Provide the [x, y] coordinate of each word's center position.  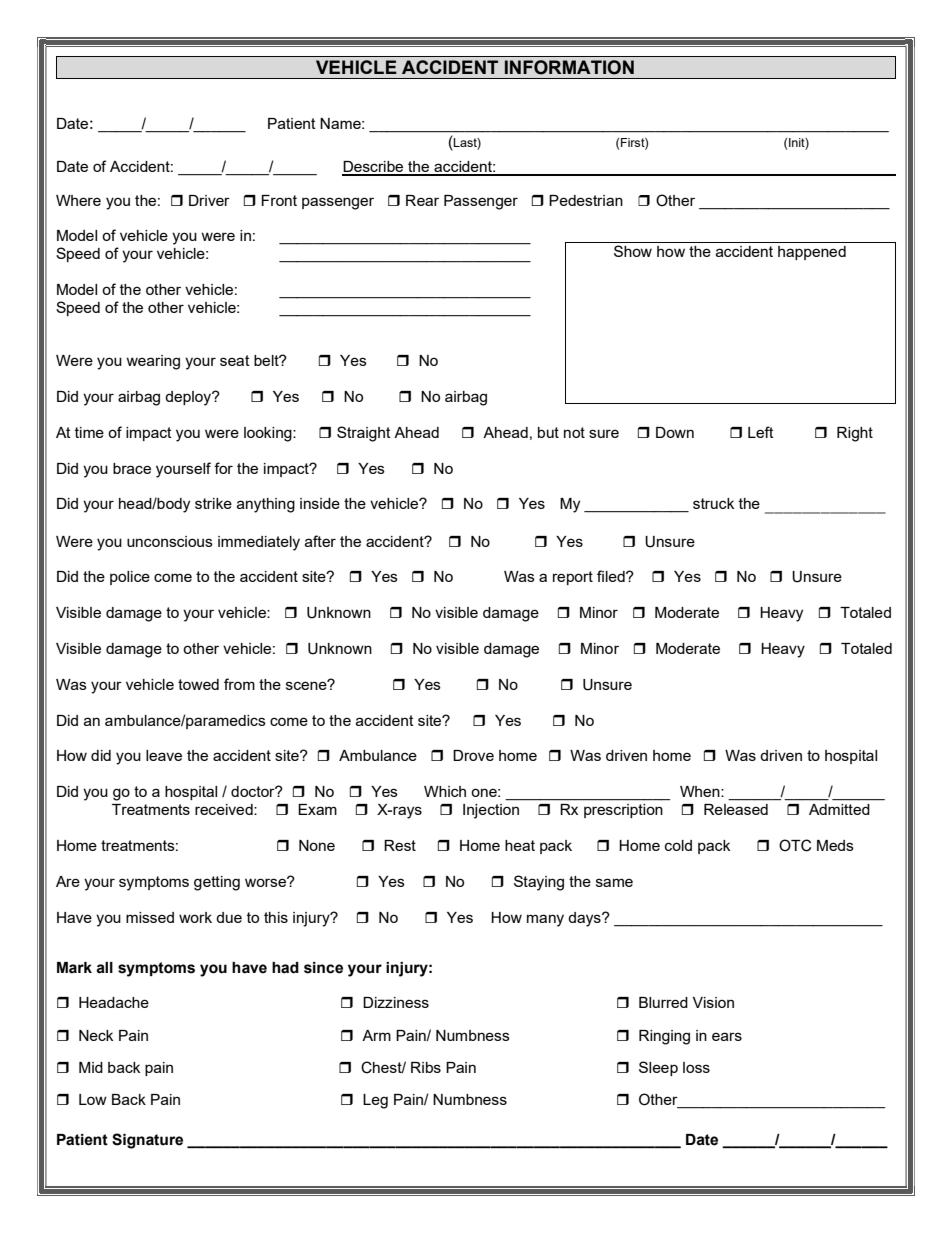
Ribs [426, 1067]
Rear [422, 200]
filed [612, 576]
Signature [147, 1141]
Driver [209, 200]
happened [812, 253]
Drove [473, 755]
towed [198, 684]
